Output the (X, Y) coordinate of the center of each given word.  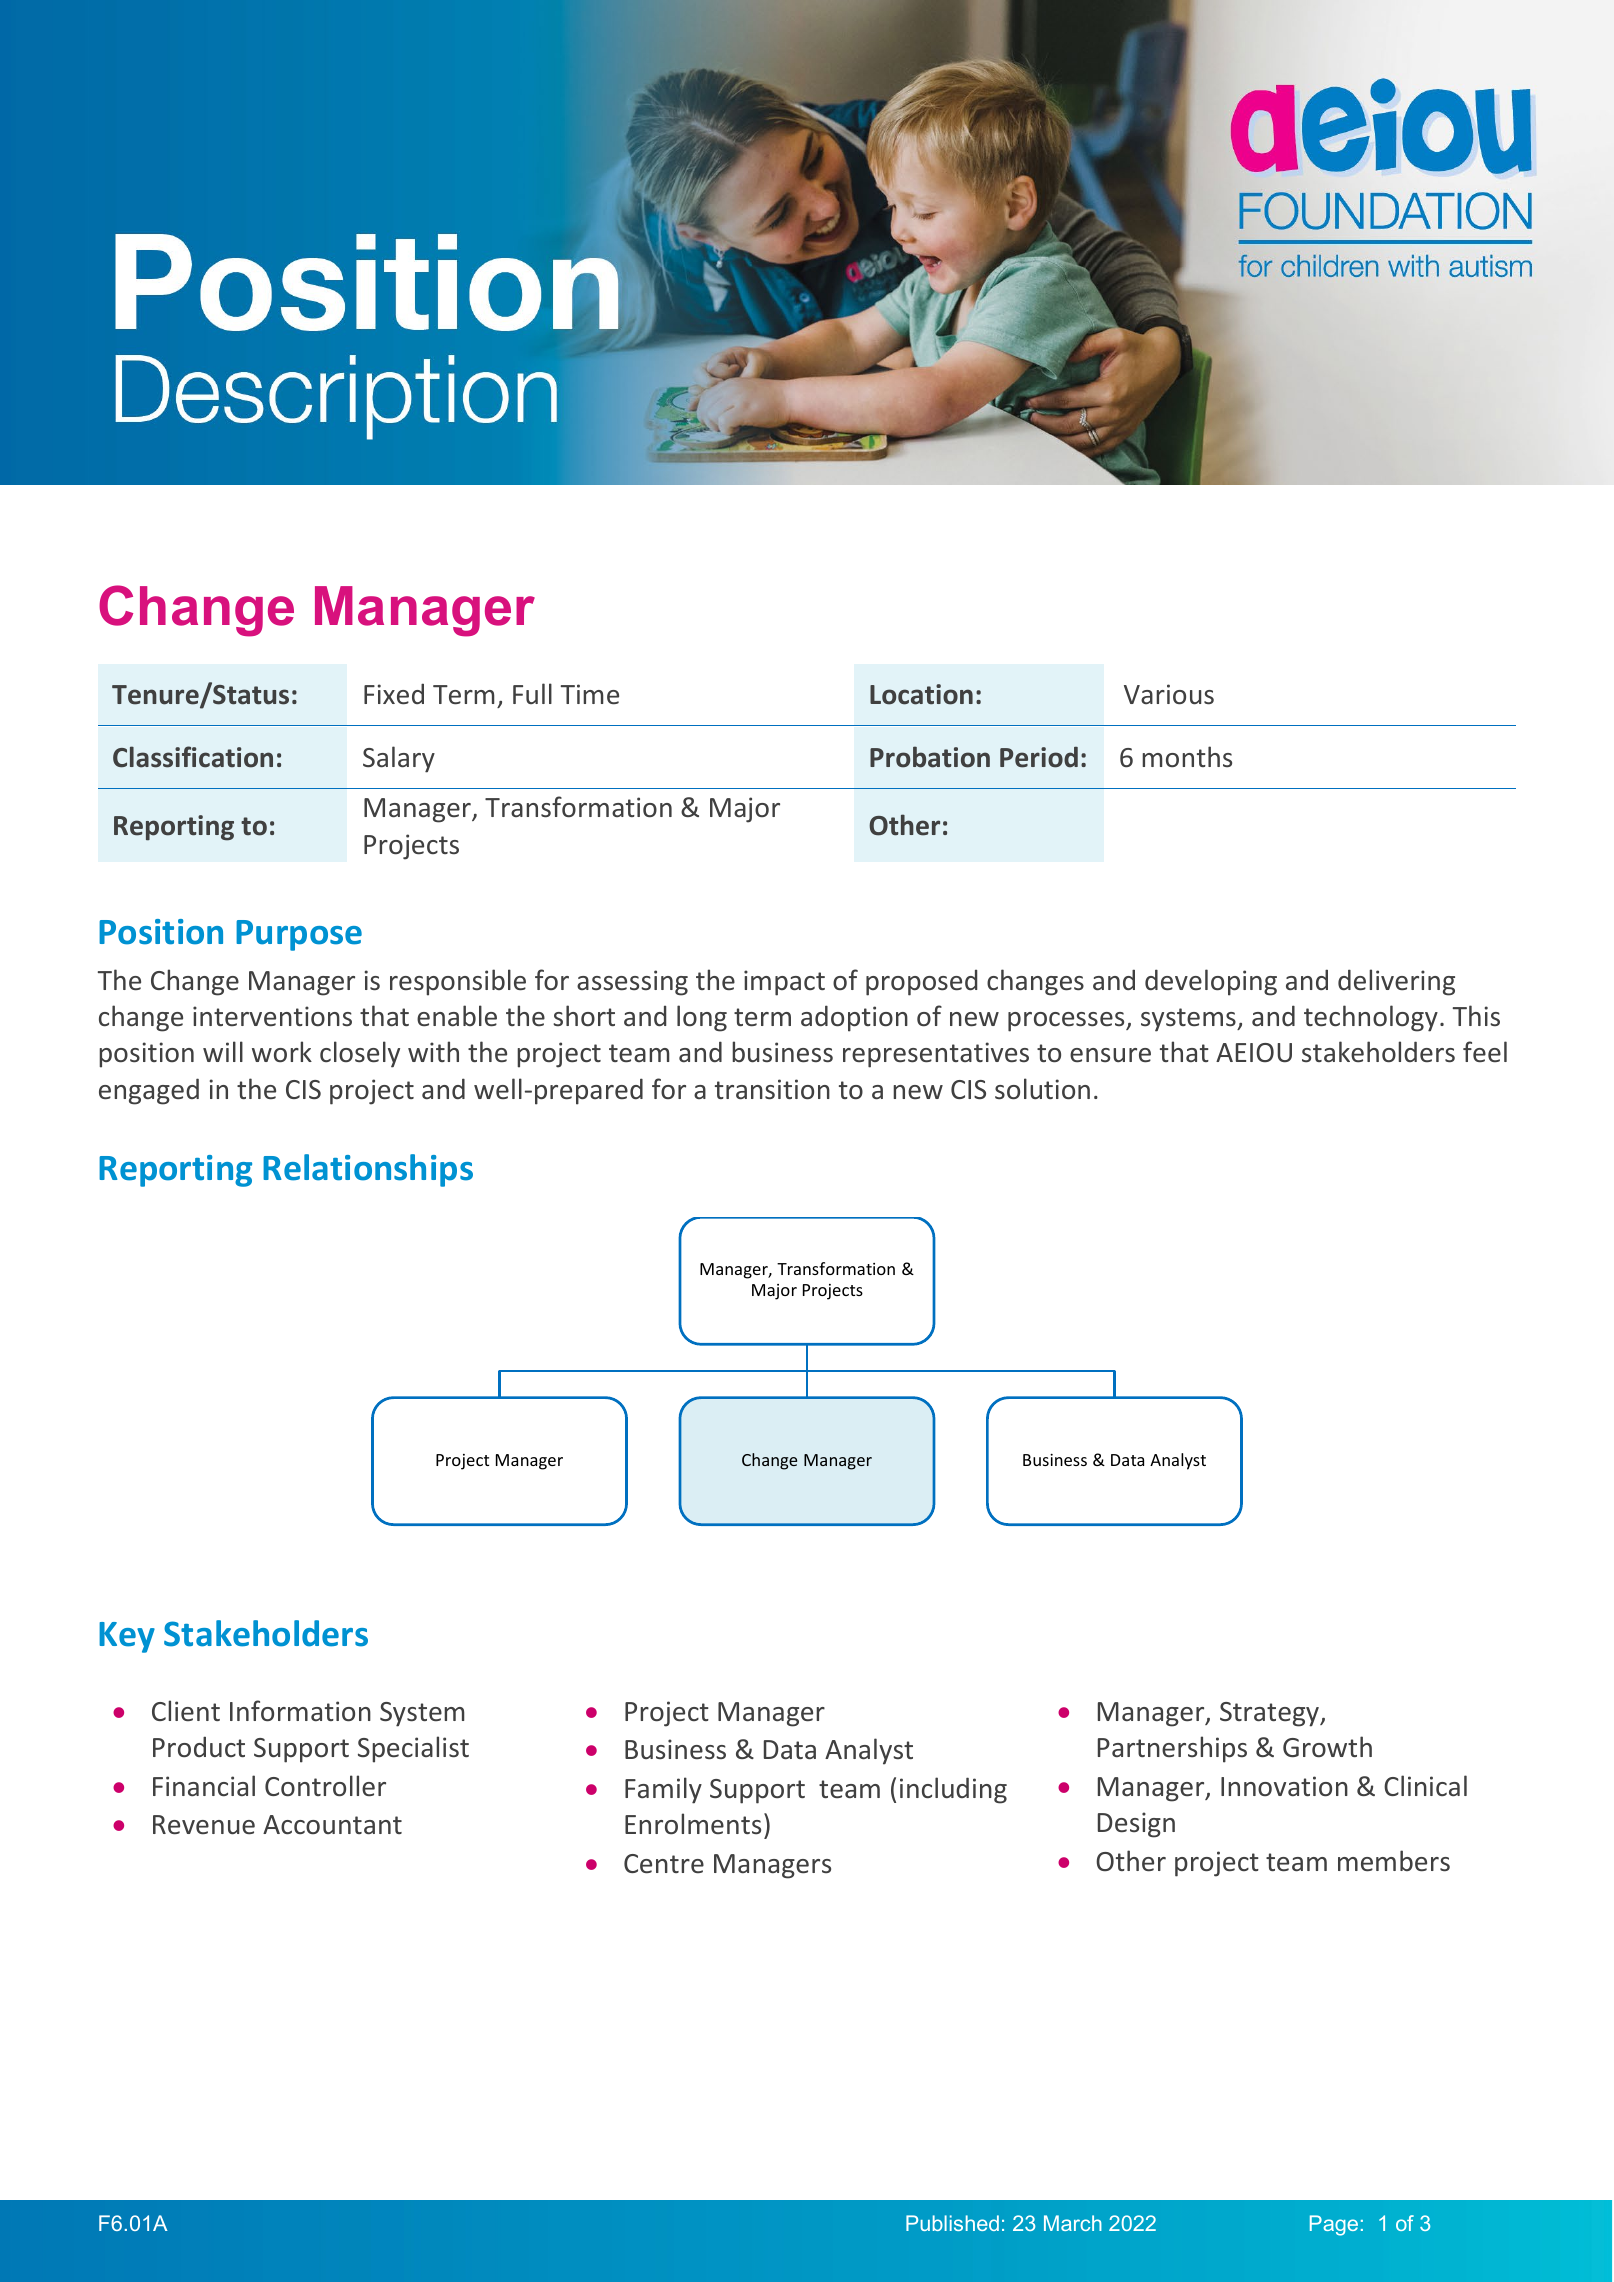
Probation (930, 757)
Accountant (332, 1825)
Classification (193, 757)
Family (663, 1790)
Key (127, 1637)
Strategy (1270, 1714)
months (1187, 757)
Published (952, 2223)
